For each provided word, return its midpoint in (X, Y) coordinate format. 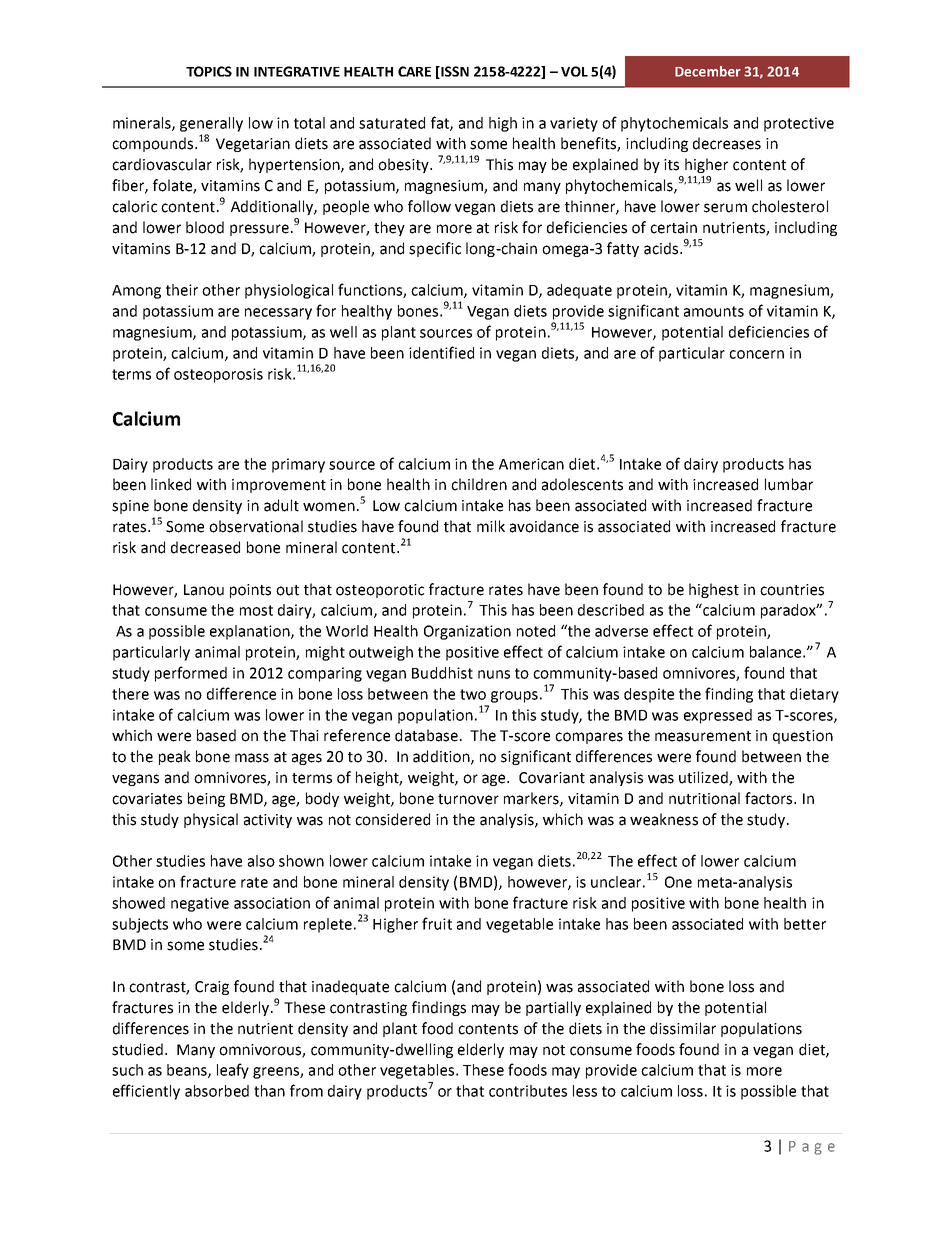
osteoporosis (218, 375)
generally (211, 124)
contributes (528, 1091)
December (708, 71)
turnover (468, 799)
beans (188, 1071)
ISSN (454, 72)
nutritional (704, 798)
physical (211, 820)
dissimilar (683, 1028)
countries (792, 590)
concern (756, 354)
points (250, 591)
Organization (467, 632)
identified (441, 352)
